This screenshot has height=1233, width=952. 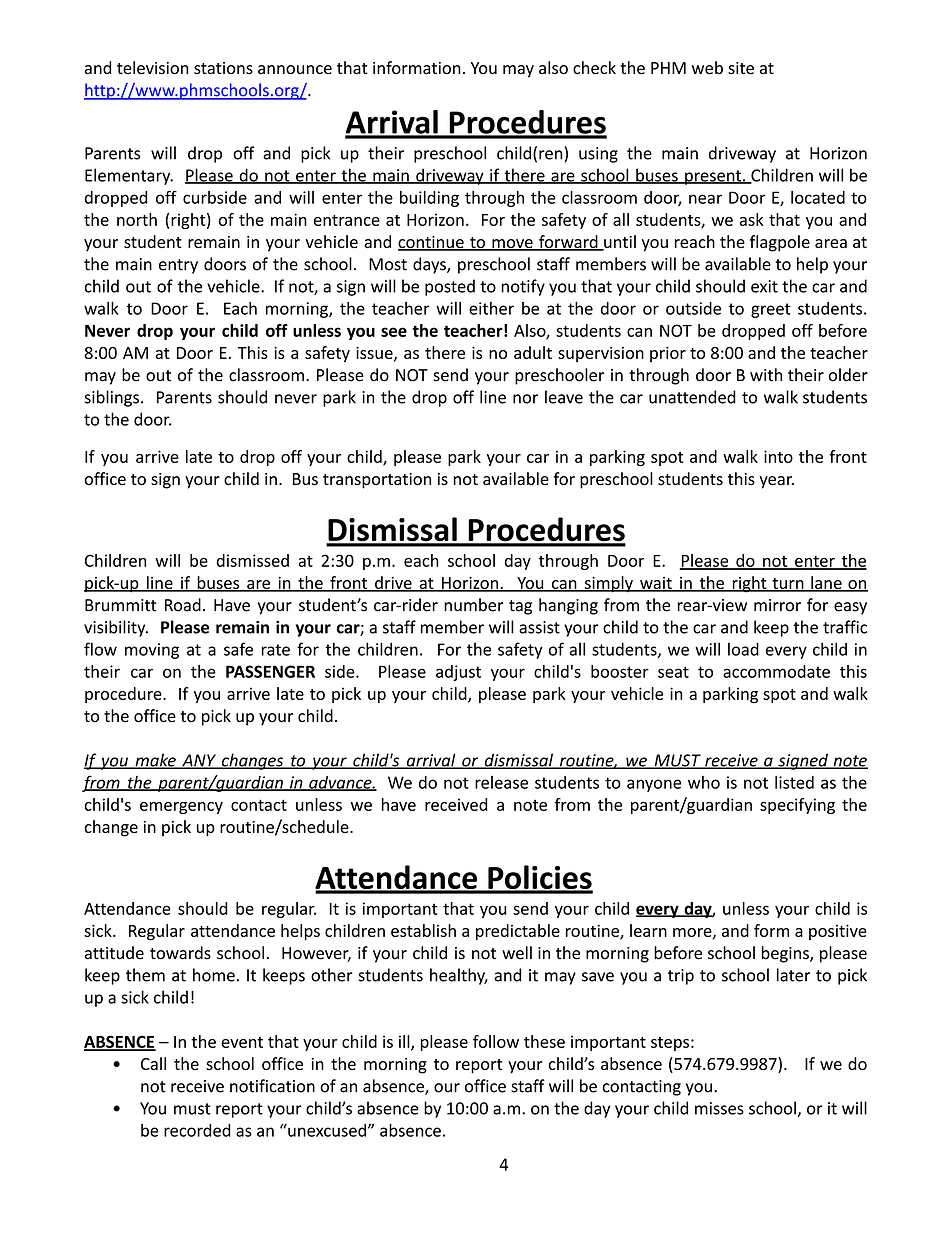 I want to click on Road, so click(x=183, y=605).
